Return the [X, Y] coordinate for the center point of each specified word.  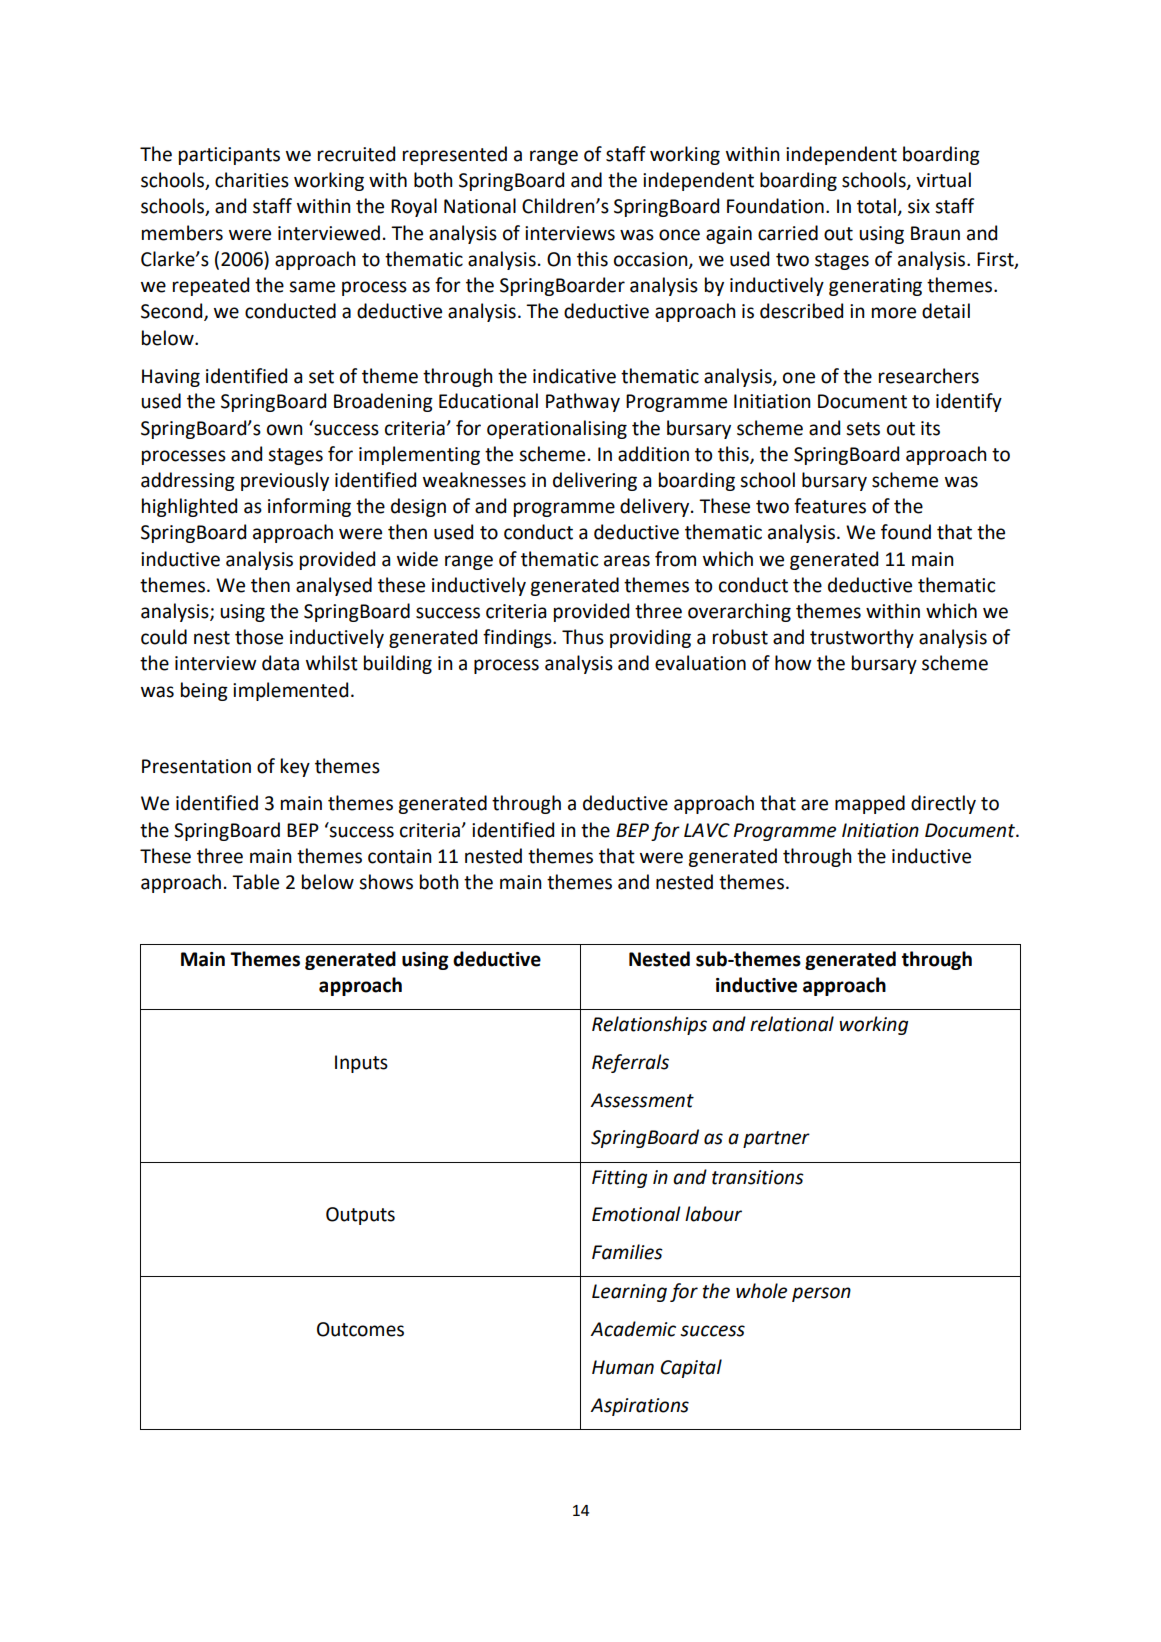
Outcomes [360, 1329]
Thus [583, 637]
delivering [595, 481]
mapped [870, 804]
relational [792, 1024]
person [821, 1294]
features [830, 506]
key [295, 767]
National [480, 206]
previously [285, 481]
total [877, 207]
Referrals [630, 1063]
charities [252, 180]
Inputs [361, 1064]
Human [623, 1367]
